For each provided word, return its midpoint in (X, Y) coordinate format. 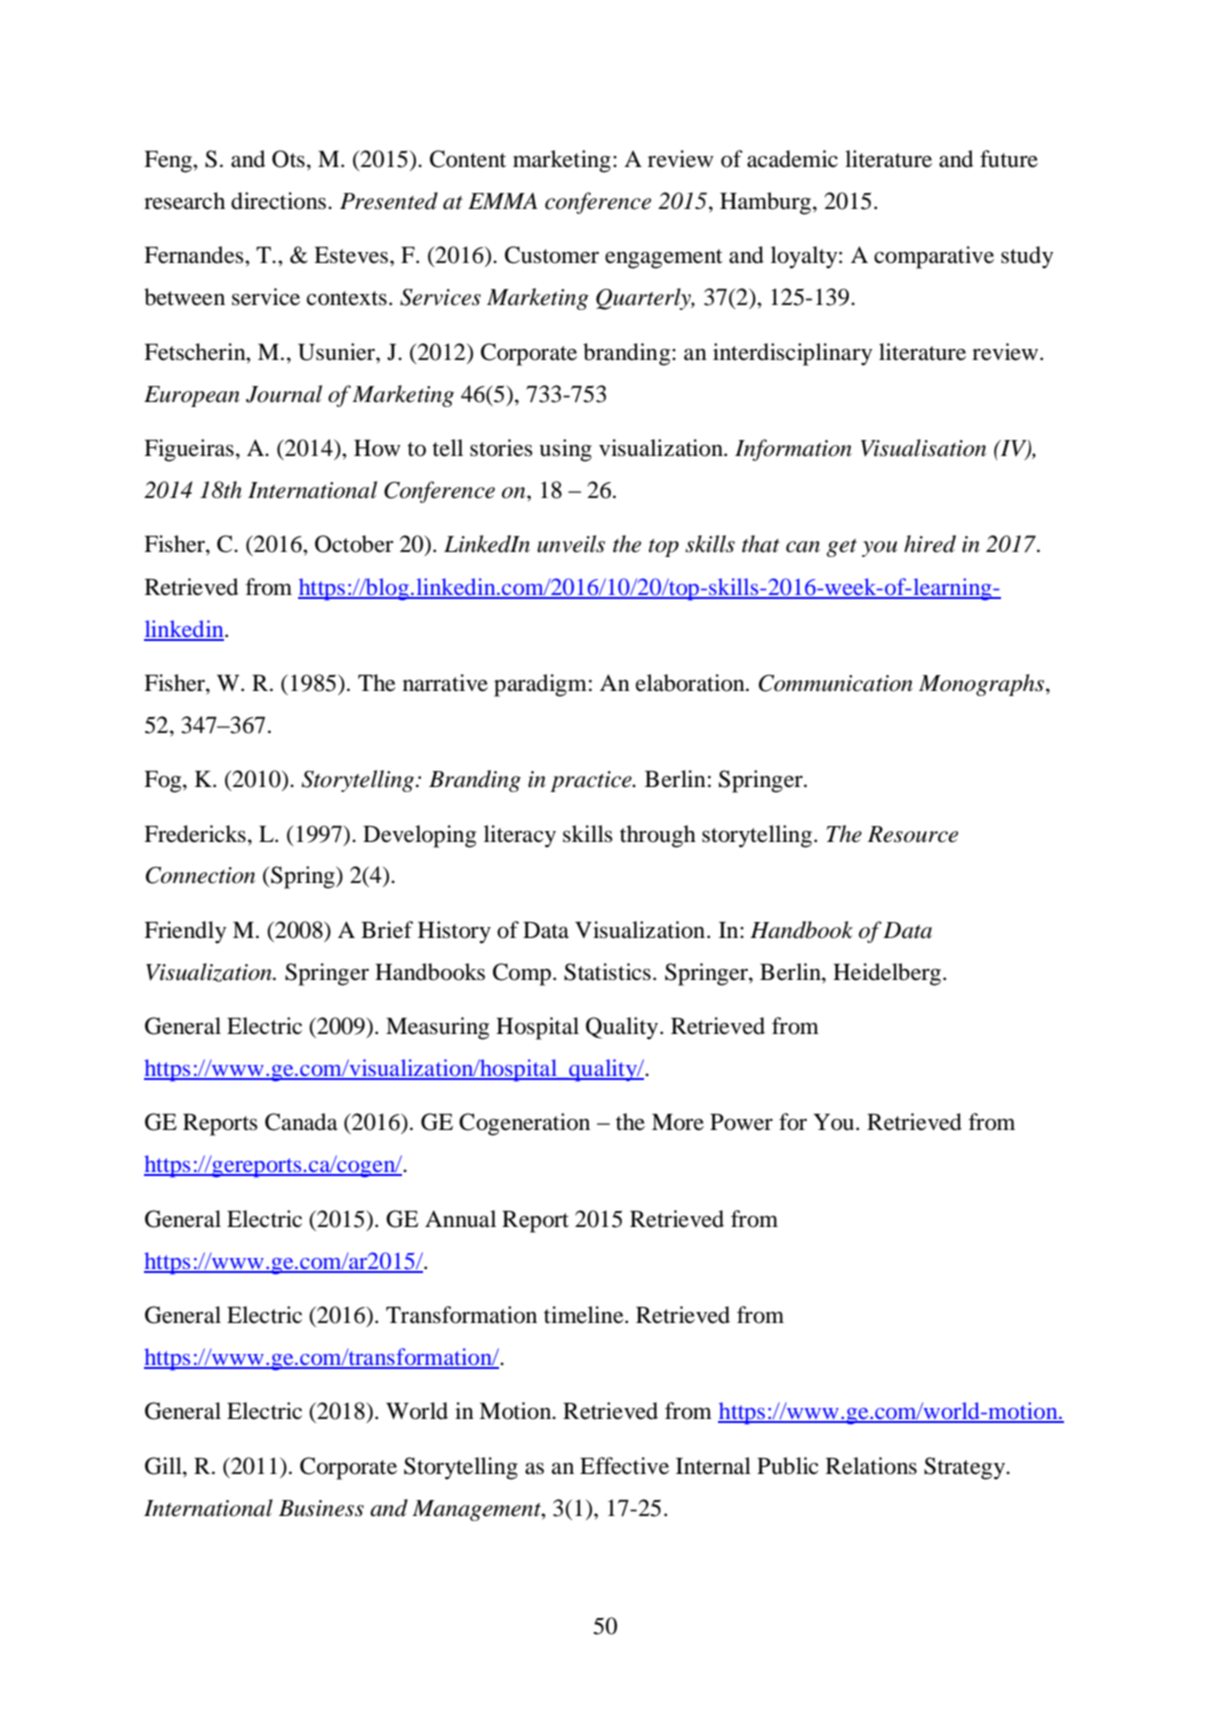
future (1009, 159)
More (678, 1122)
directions (280, 201)
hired (930, 544)
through (658, 836)
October (354, 544)
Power (741, 1122)
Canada (301, 1122)
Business (321, 1508)
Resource (913, 834)
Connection (200, 875)
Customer (552, 255)
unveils (571, 544)
